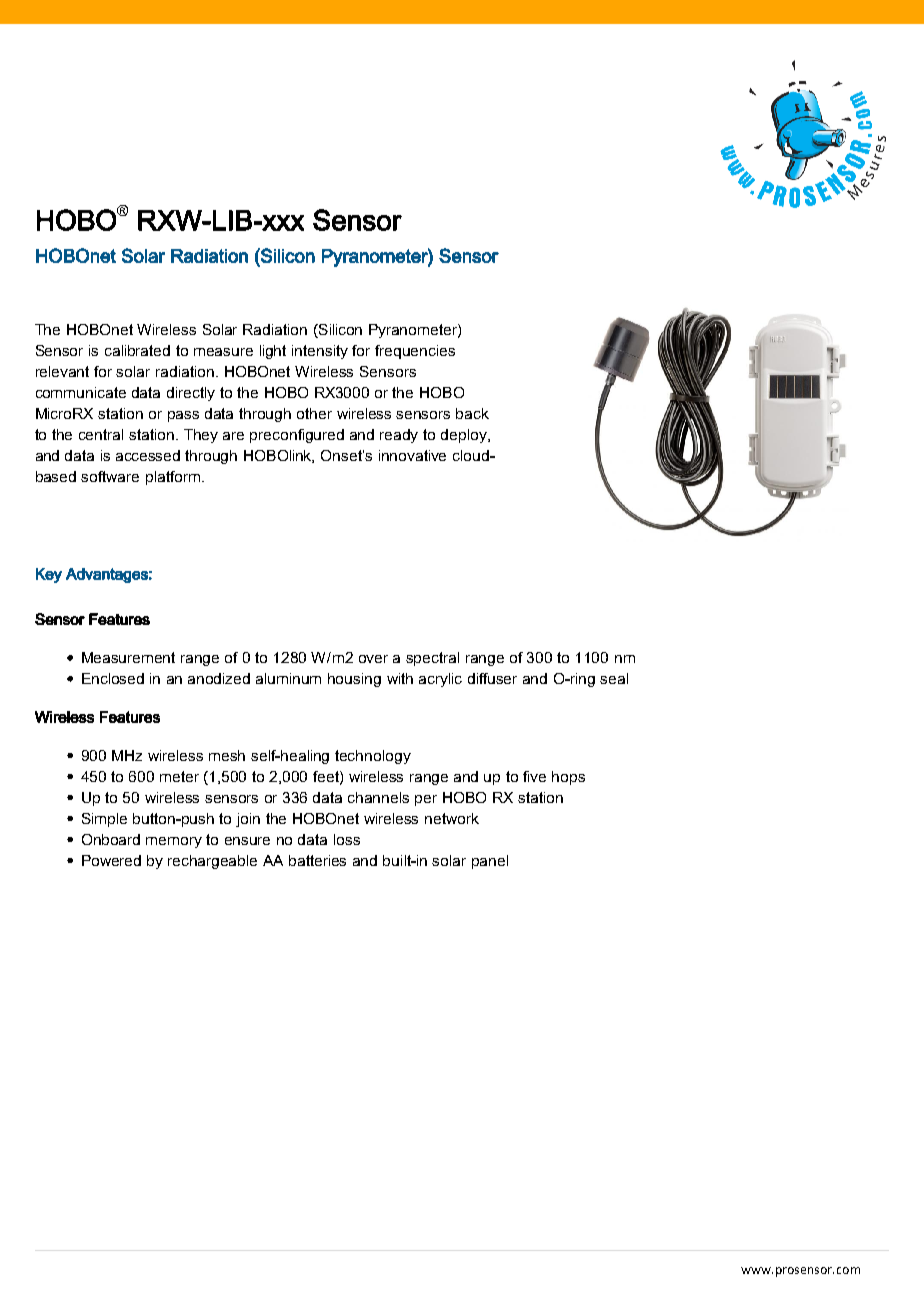  I want to click on loss, so click(347, 839).
